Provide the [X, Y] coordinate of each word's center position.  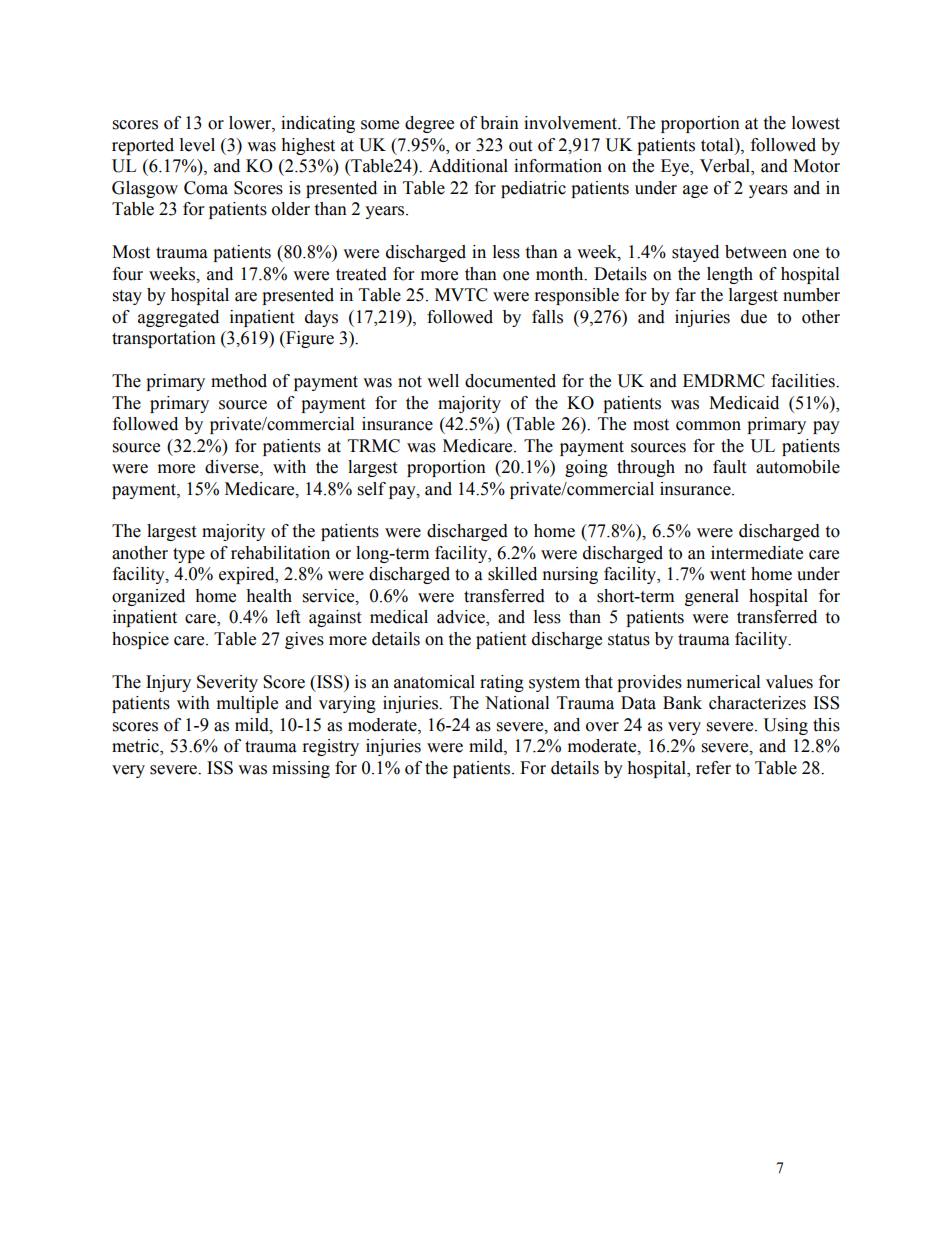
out [520, 146]
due [754, 317]
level [197, 145]
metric [136, 747]
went [728, 575]
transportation [164, 339]
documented [510, 381]
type [189, 555]
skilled [512, 574]
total [718, 145]
